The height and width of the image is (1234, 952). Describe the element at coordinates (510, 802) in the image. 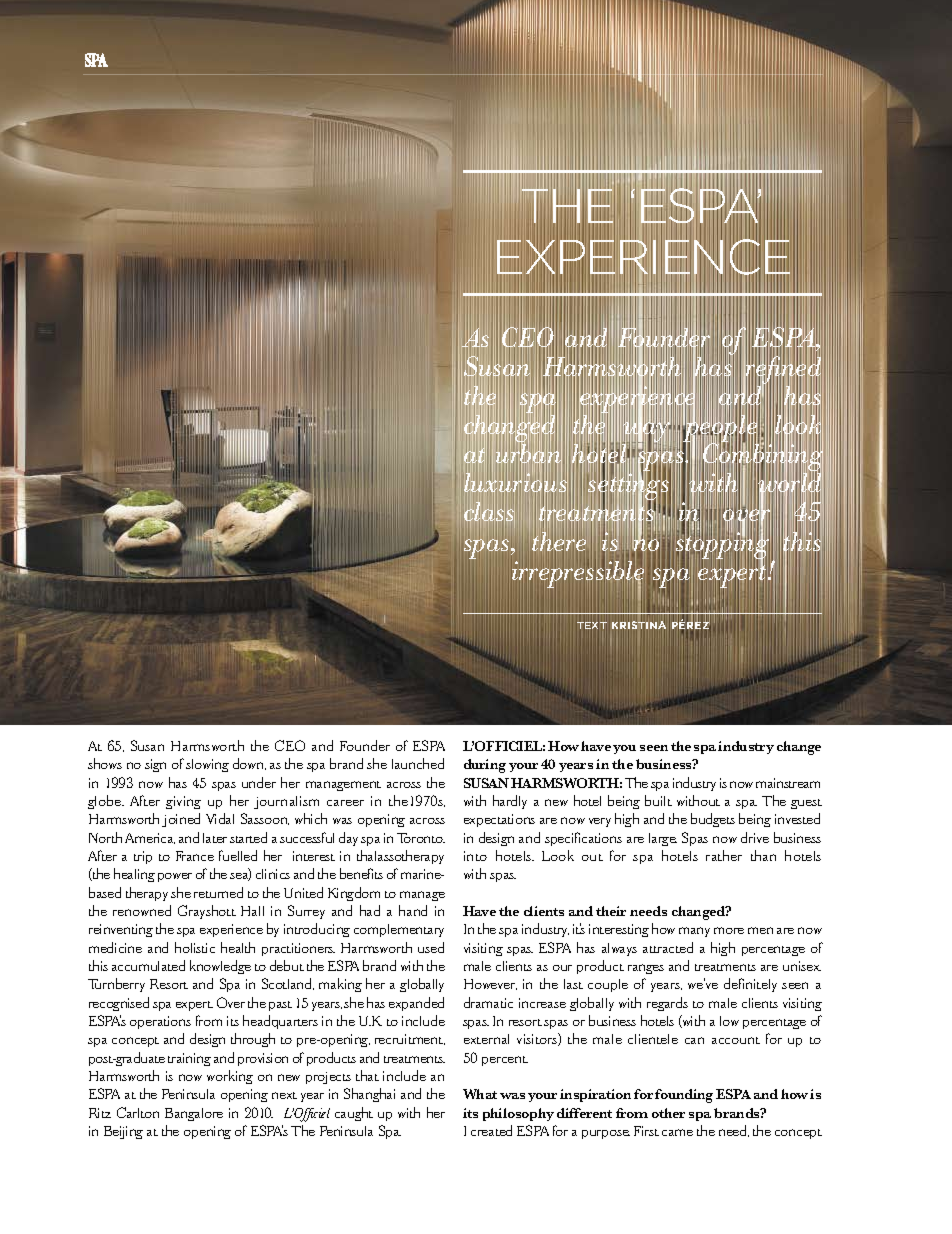

I see `hardly` at that location.
